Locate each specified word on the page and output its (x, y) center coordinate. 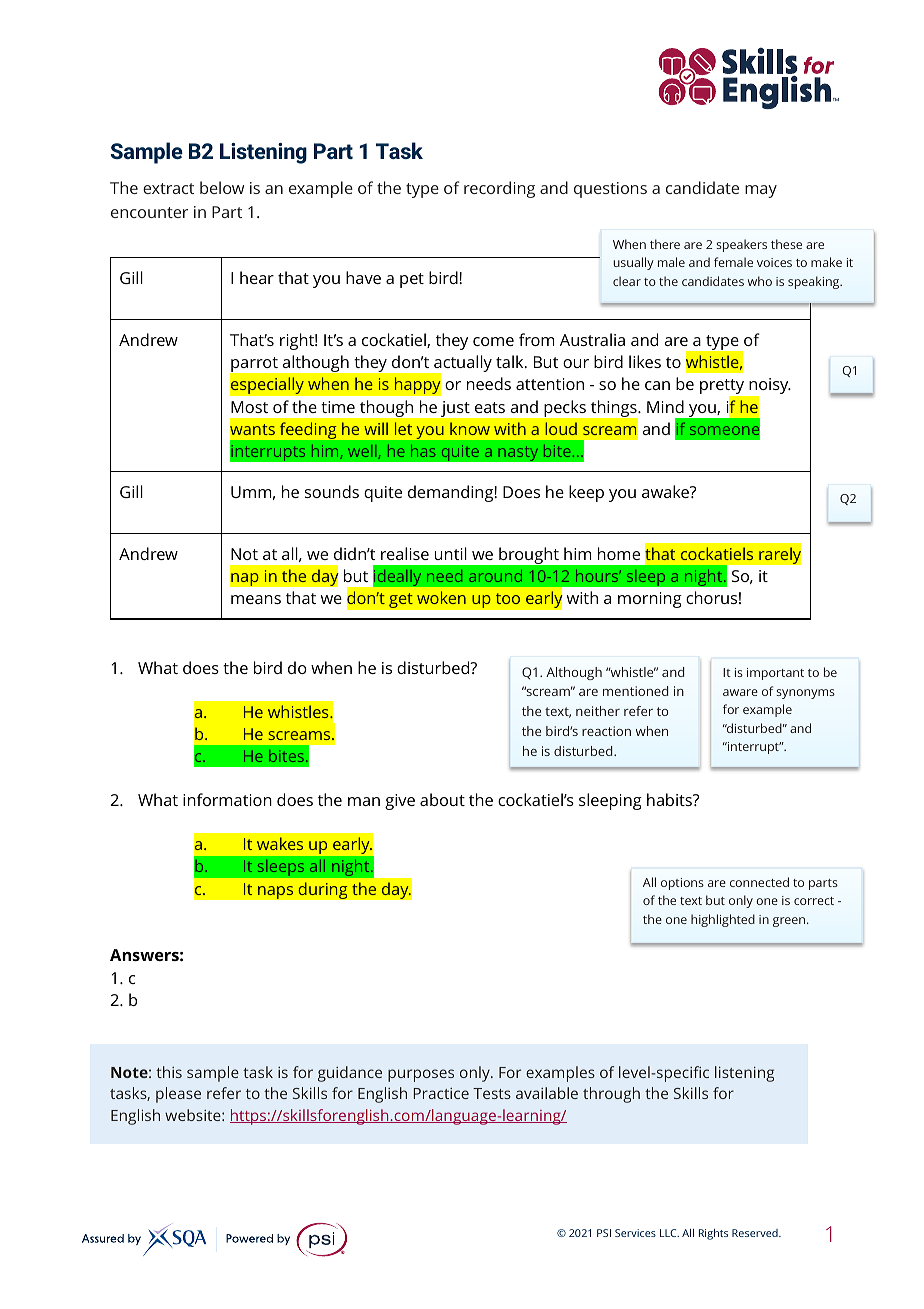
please (178, 1095)
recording (499, 189)
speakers (741, 245)
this (169, 1072)
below (222, 187)
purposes (421, 1075)
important (775, 674)
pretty (723, 388)
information (227, 799)
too (508, 598)
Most (249, 407)
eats (490, 407)
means (256, 599)
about (442, 799)
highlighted (723, 920)
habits (670, 799)
